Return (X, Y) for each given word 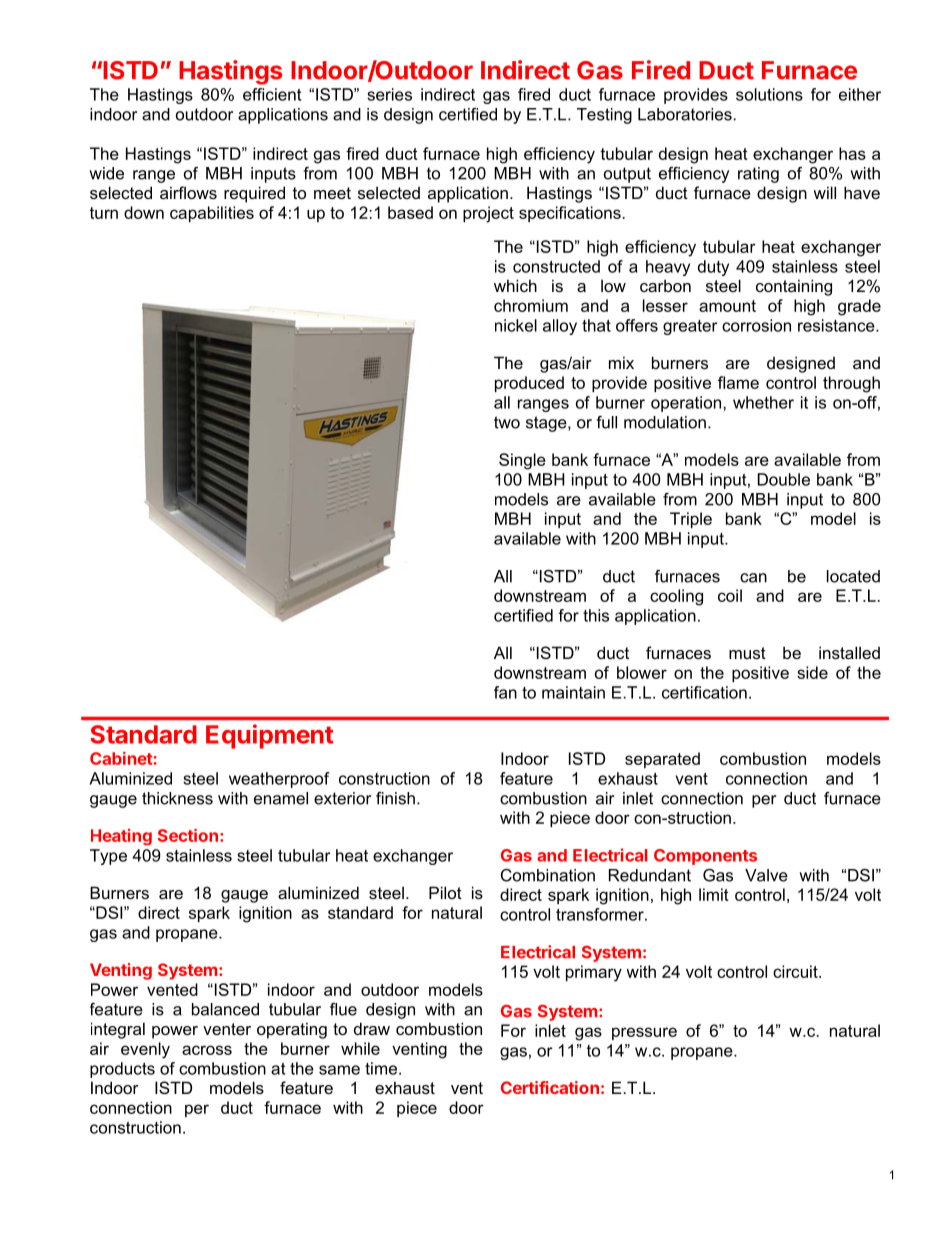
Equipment (269, 736)
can (753, 578)
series (389, 94)
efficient (272, 94)
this (596, 615)
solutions (769, 94)
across (207, 1050)
